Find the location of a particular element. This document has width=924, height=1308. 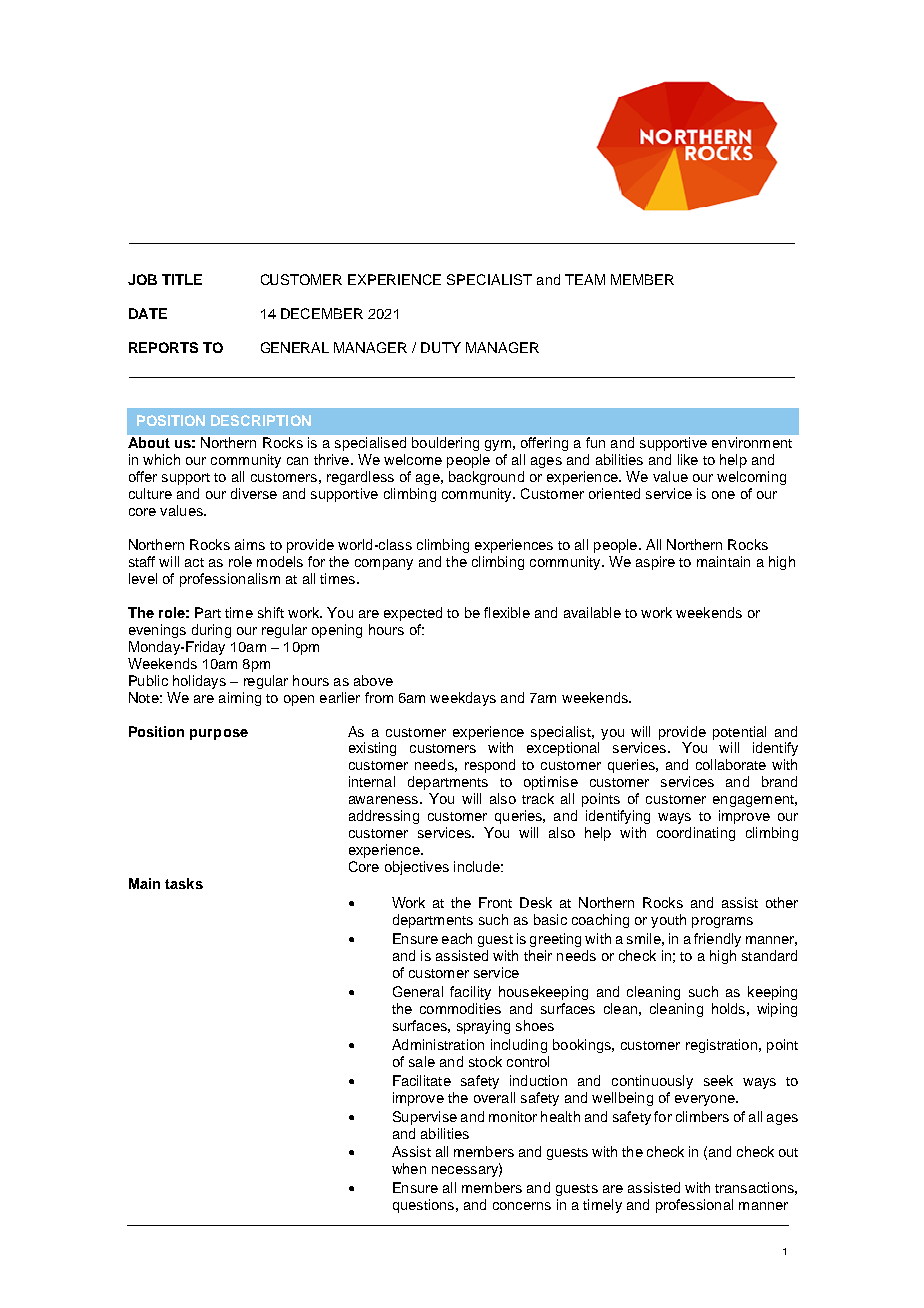

Front is located at coordinates (495, 902).
